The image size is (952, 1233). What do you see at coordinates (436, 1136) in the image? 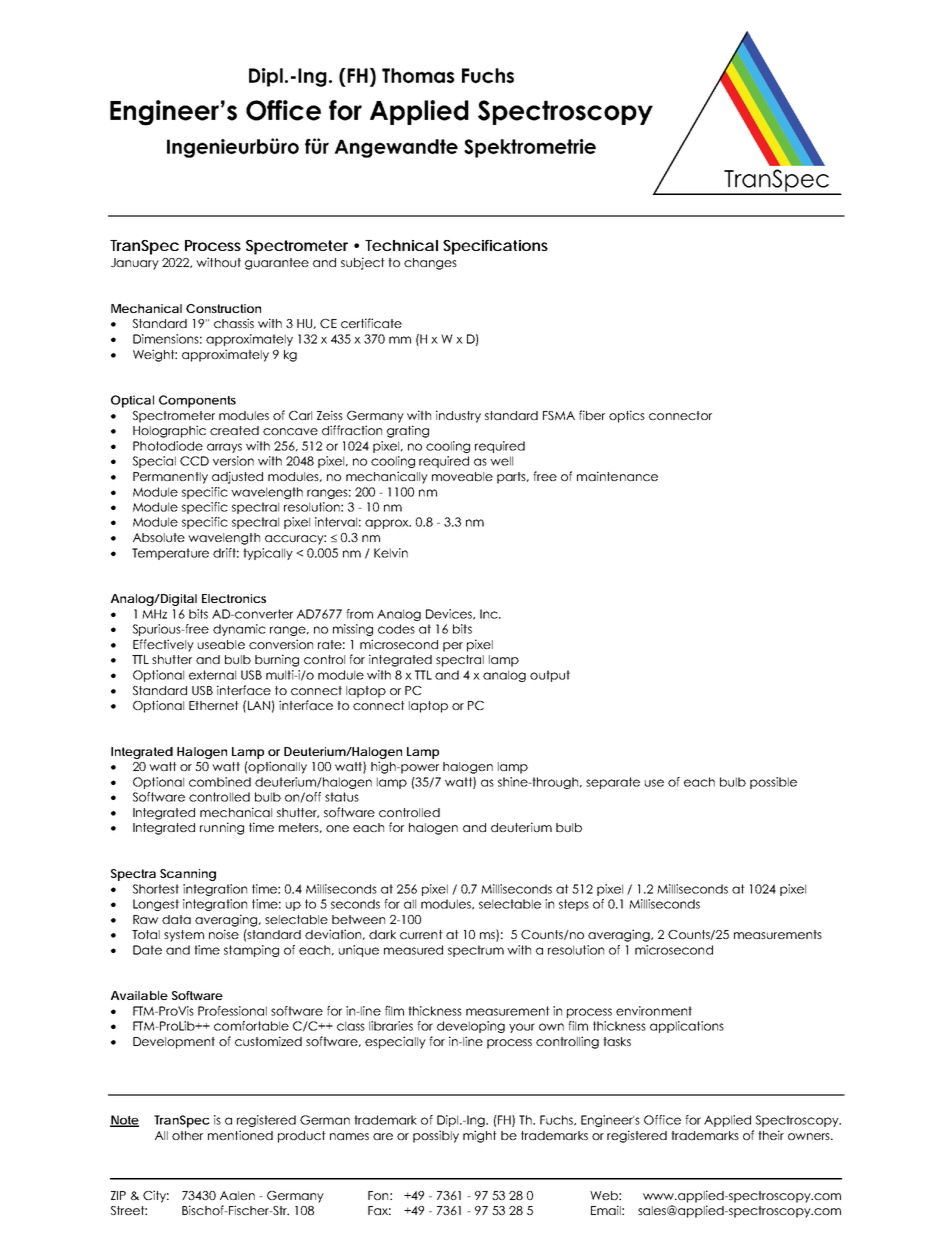
I see `possibly` at bounding box center [436, 1136].
